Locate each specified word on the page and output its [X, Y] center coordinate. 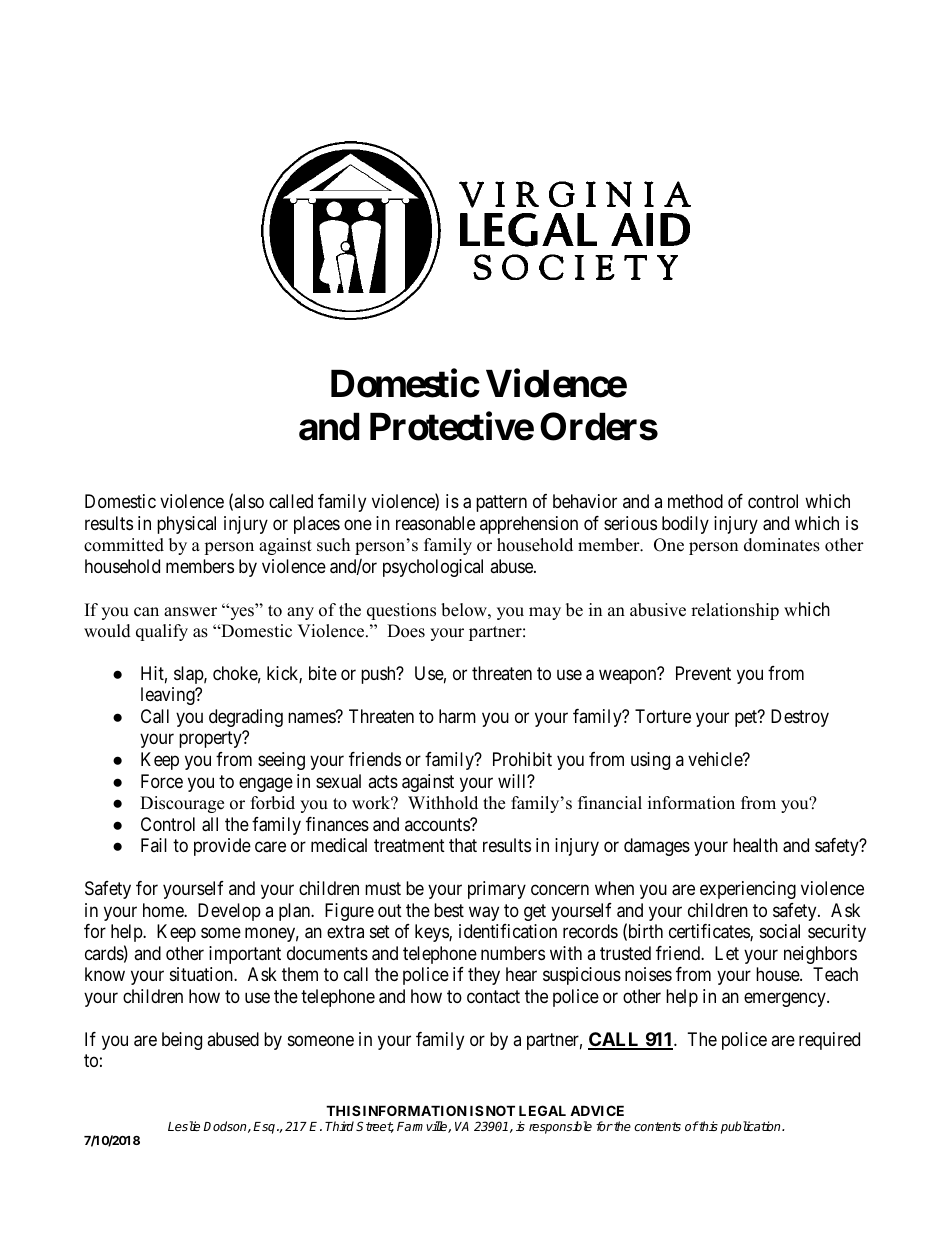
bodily [685, 525]
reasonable [435, 523]
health [755, 845]
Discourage [182, 804]
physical [186, 525]
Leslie [184, 1126]
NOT [499, 1110]
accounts [438, 824]
